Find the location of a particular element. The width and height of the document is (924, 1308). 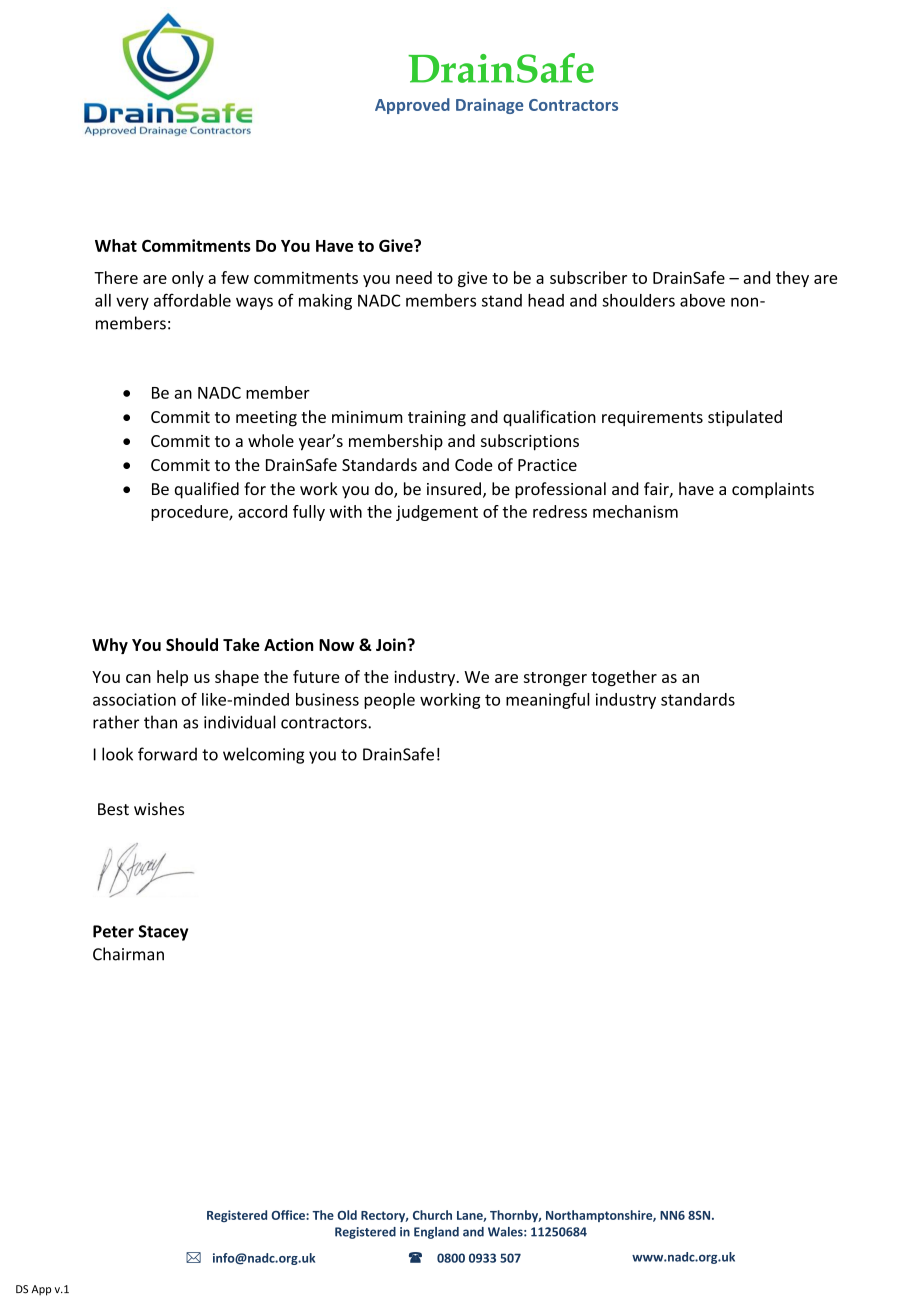

they is located at coordinates (792, 279).
